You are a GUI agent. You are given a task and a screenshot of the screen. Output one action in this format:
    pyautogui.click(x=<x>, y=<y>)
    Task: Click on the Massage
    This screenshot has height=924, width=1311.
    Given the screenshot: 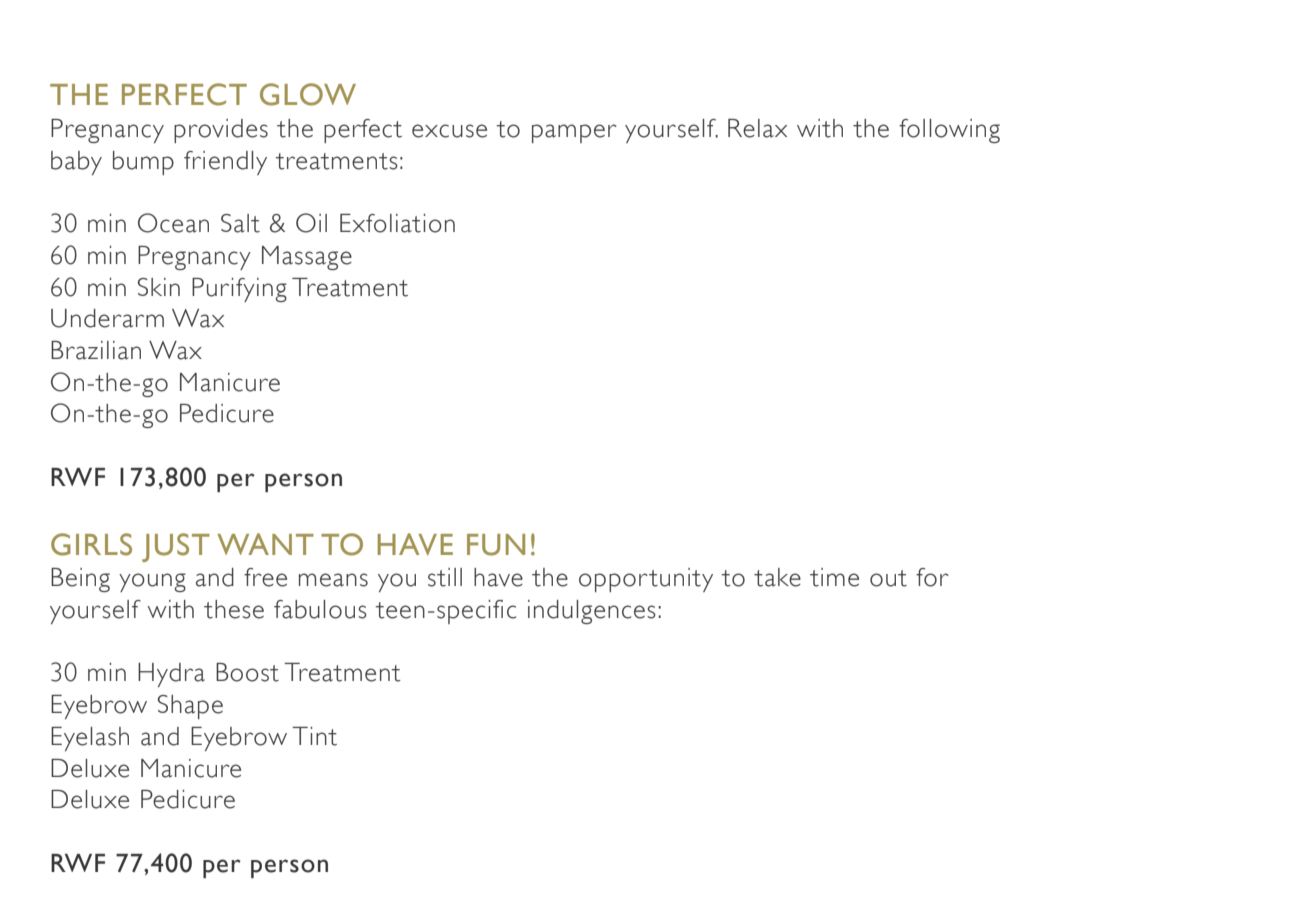 What is the action you would take?
    pyautogui.click(x=307, y=258)
